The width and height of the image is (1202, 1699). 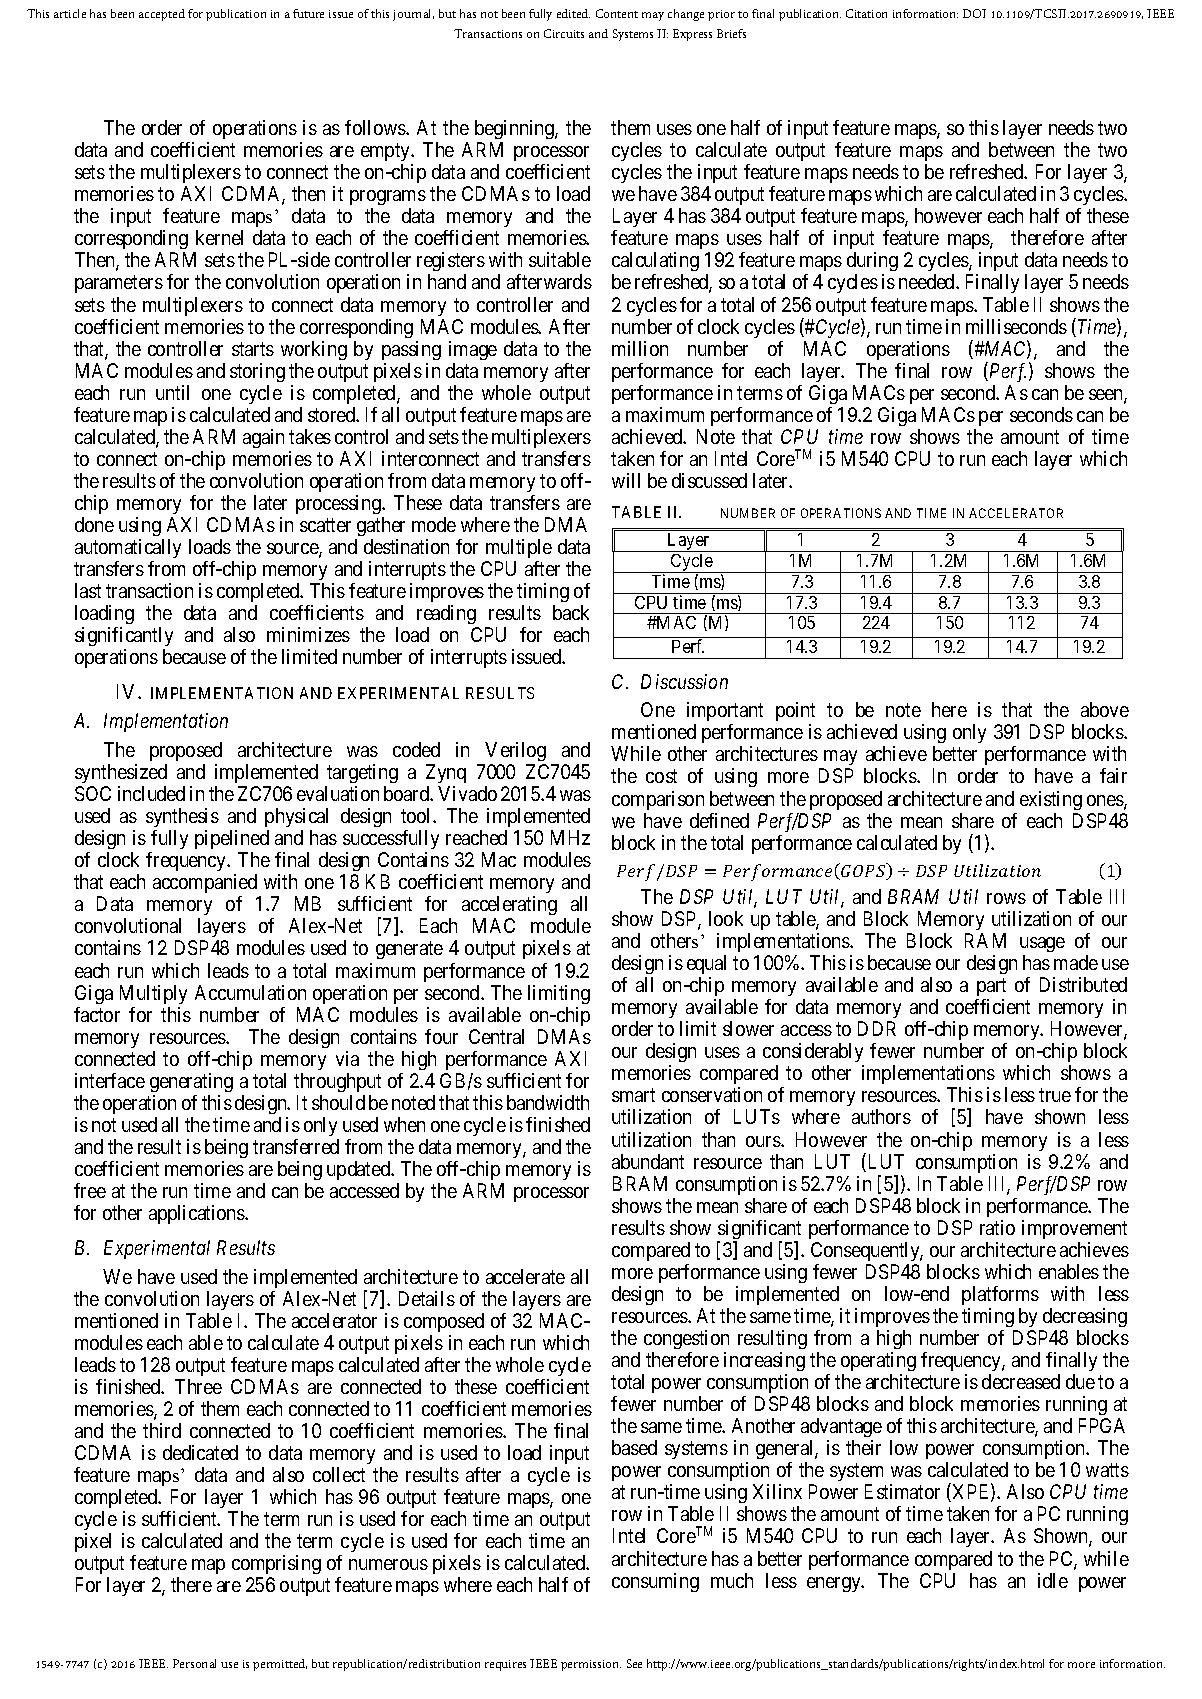 I want to click on smart, so click(x=633, y=1095).
